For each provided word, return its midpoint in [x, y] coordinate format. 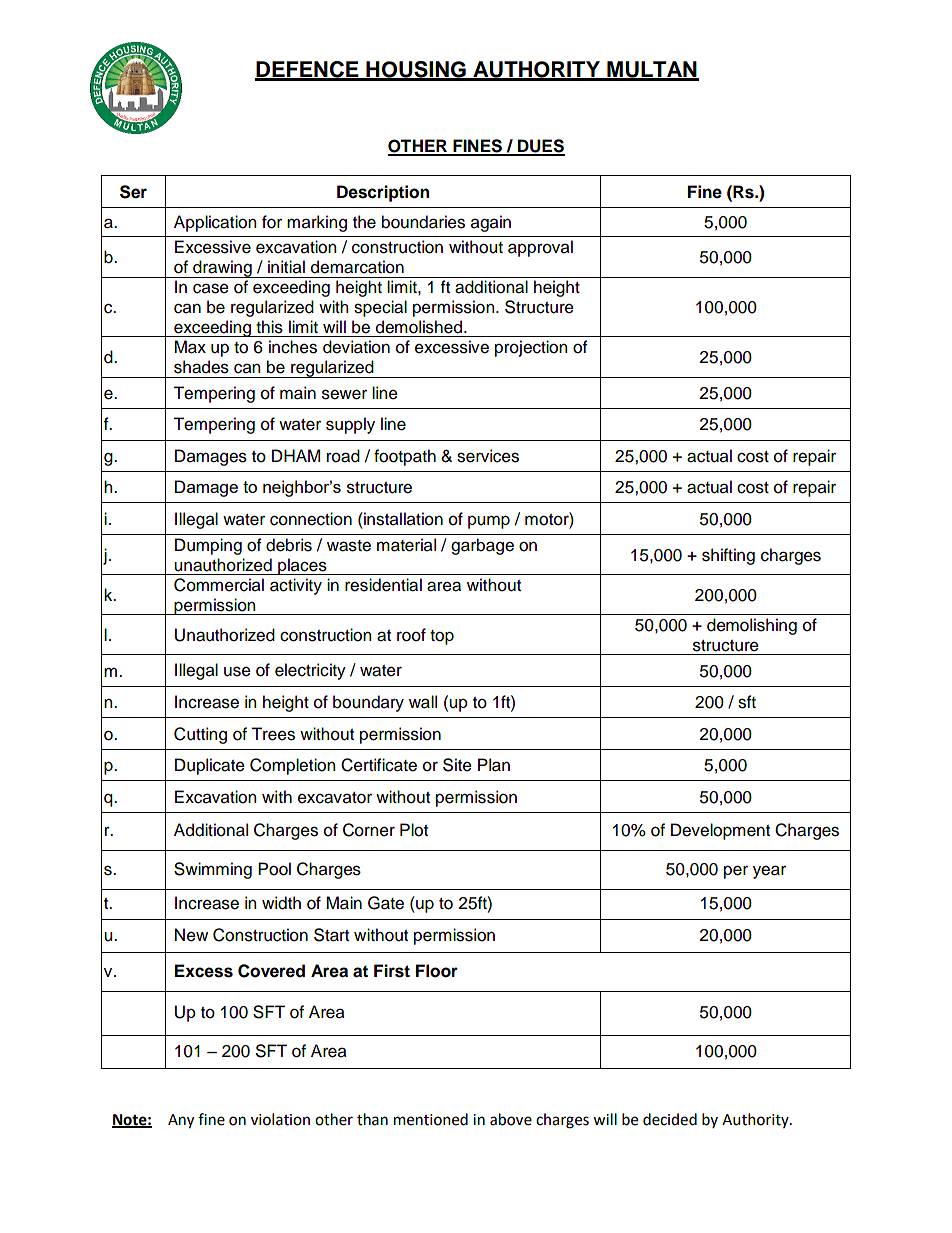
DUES [540, 147]
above [511, 1119]
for [272, 222]
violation [280, 1119]
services [488, 456]
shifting [728, 556]
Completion [292, 766]
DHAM [296, 455]
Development [720, 831]
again [491, 223]
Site [457, 765]
